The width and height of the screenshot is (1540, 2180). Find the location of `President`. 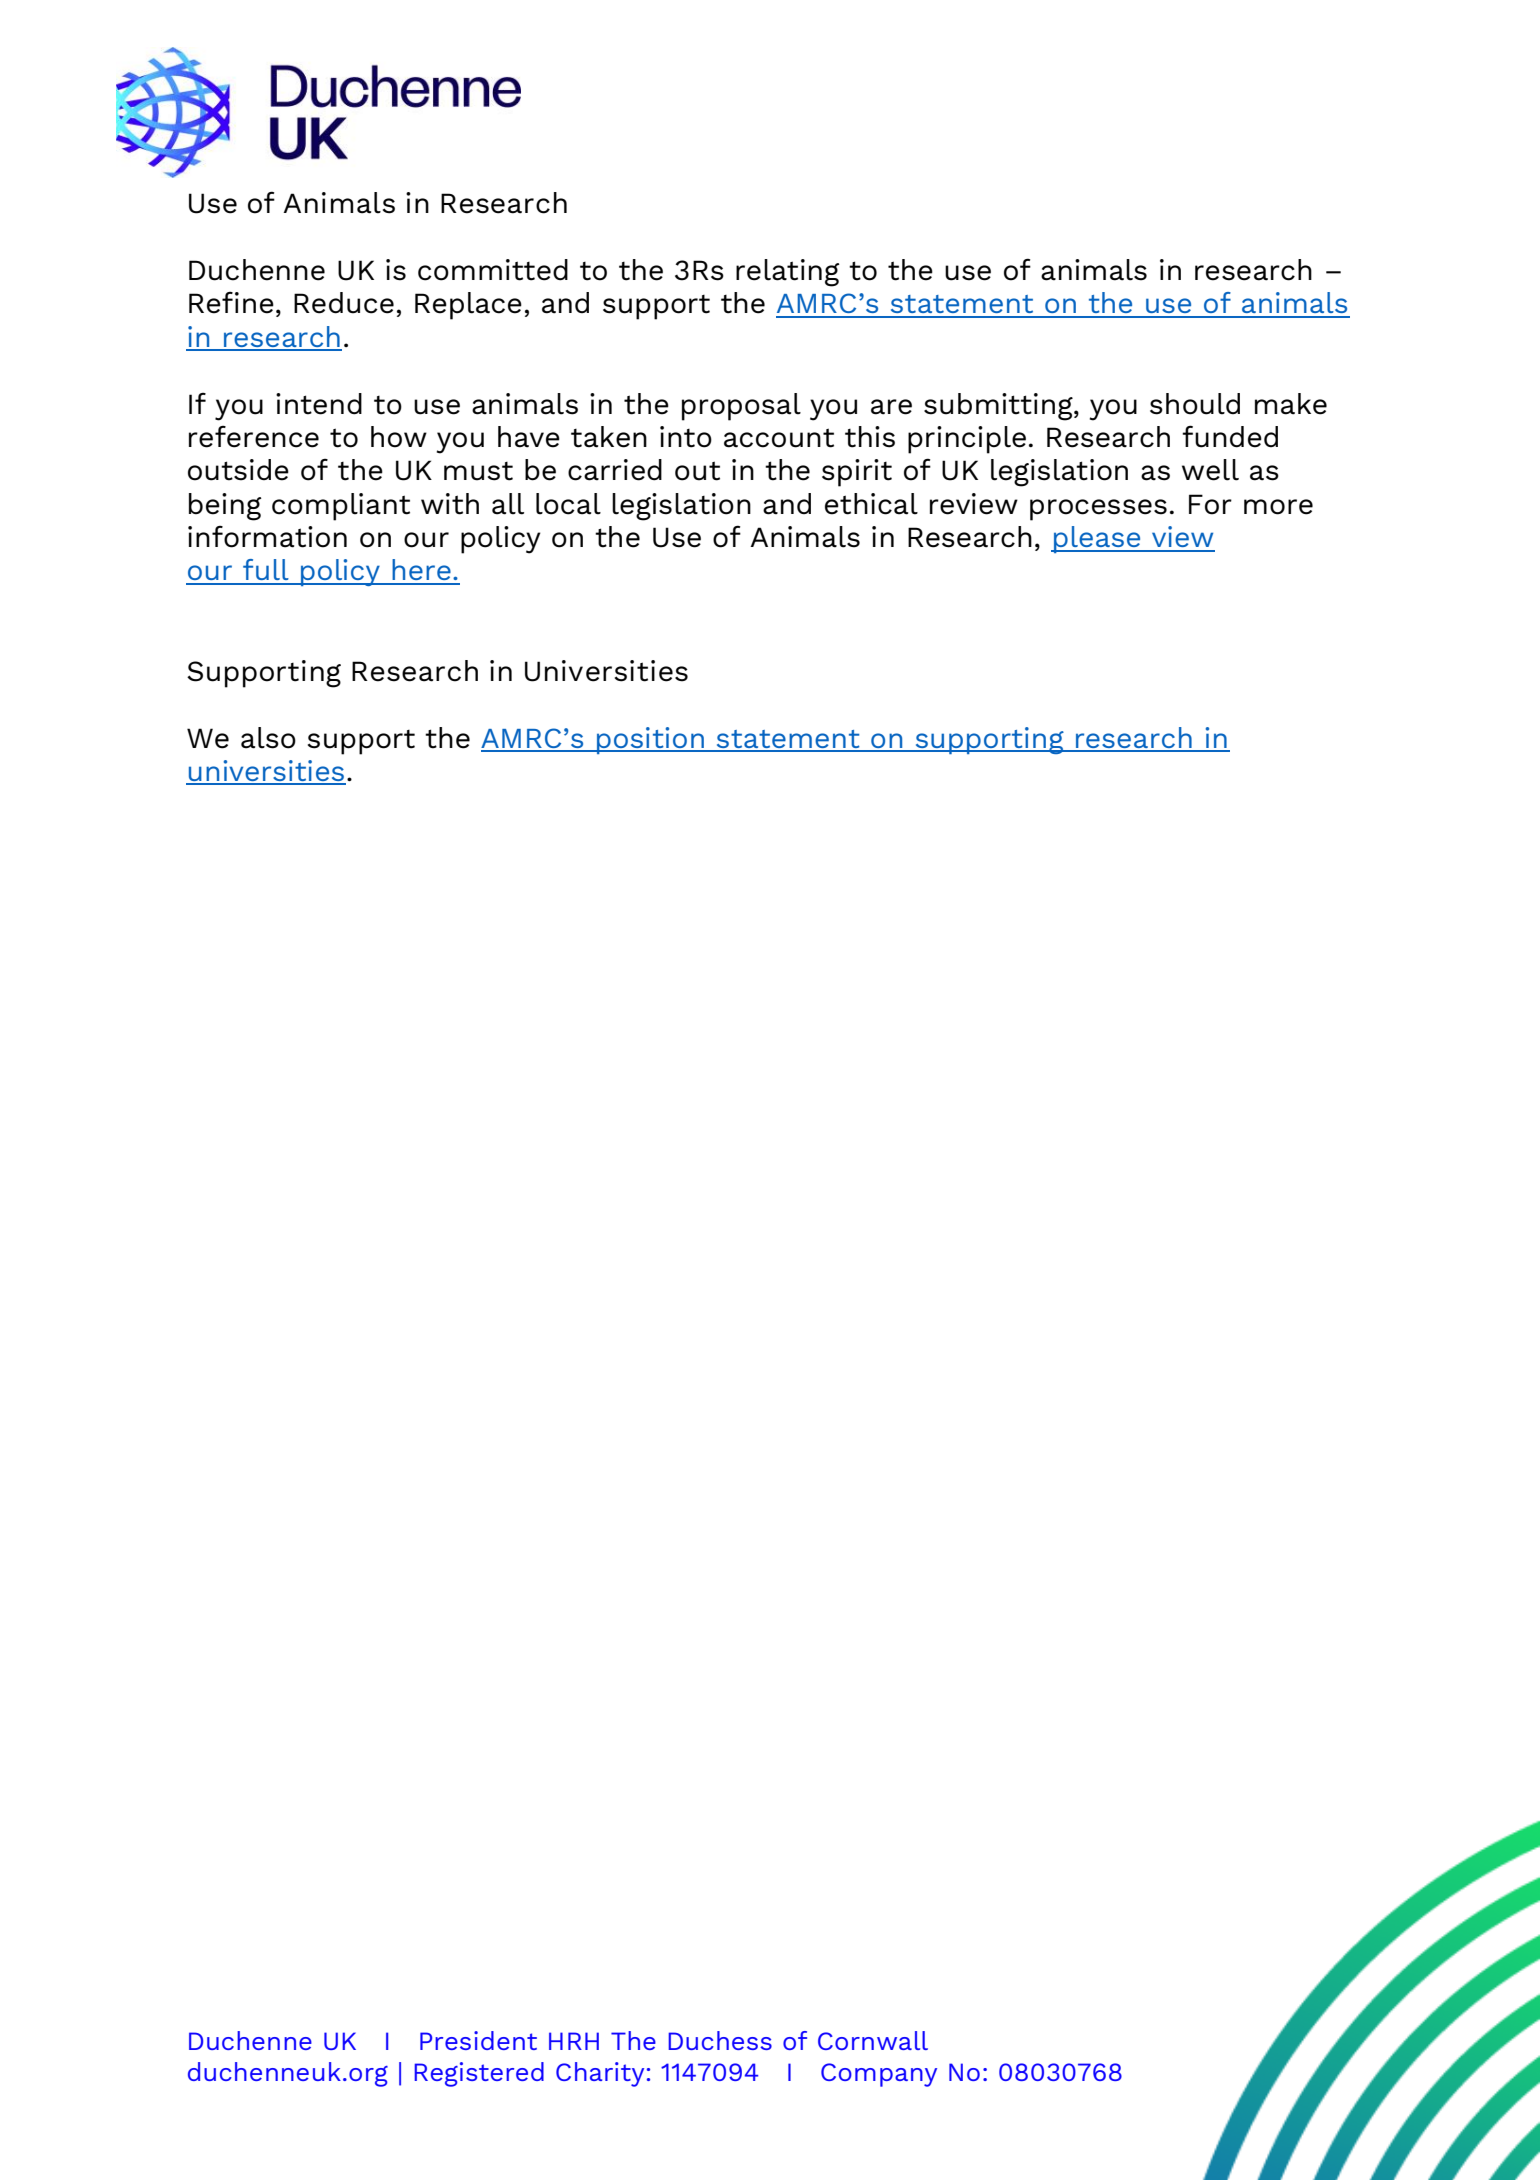

President is located at coordinates (478, 2040).
